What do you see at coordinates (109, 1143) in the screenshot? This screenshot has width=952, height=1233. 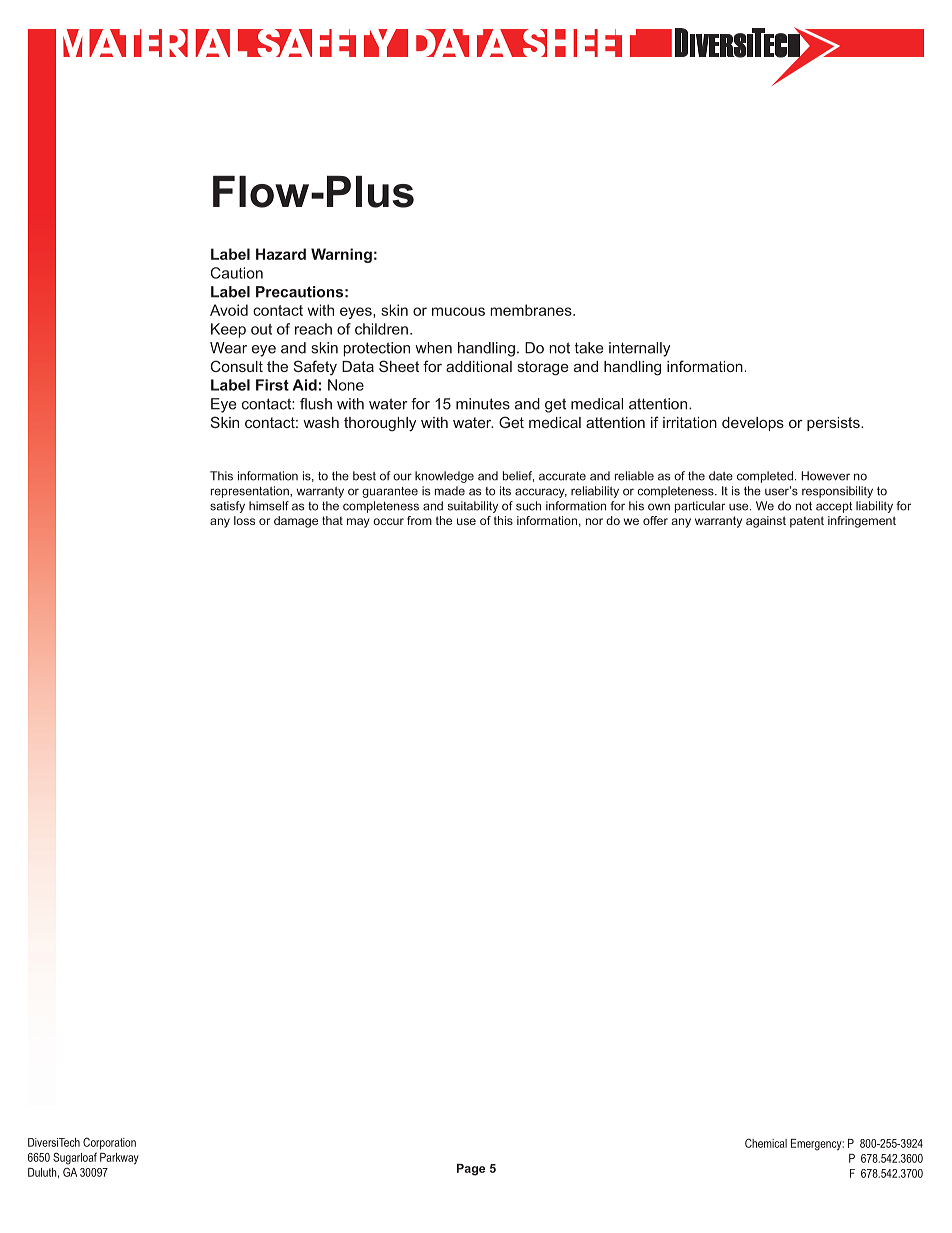 I see `Corporation` at bounding box center [109, 1143].
